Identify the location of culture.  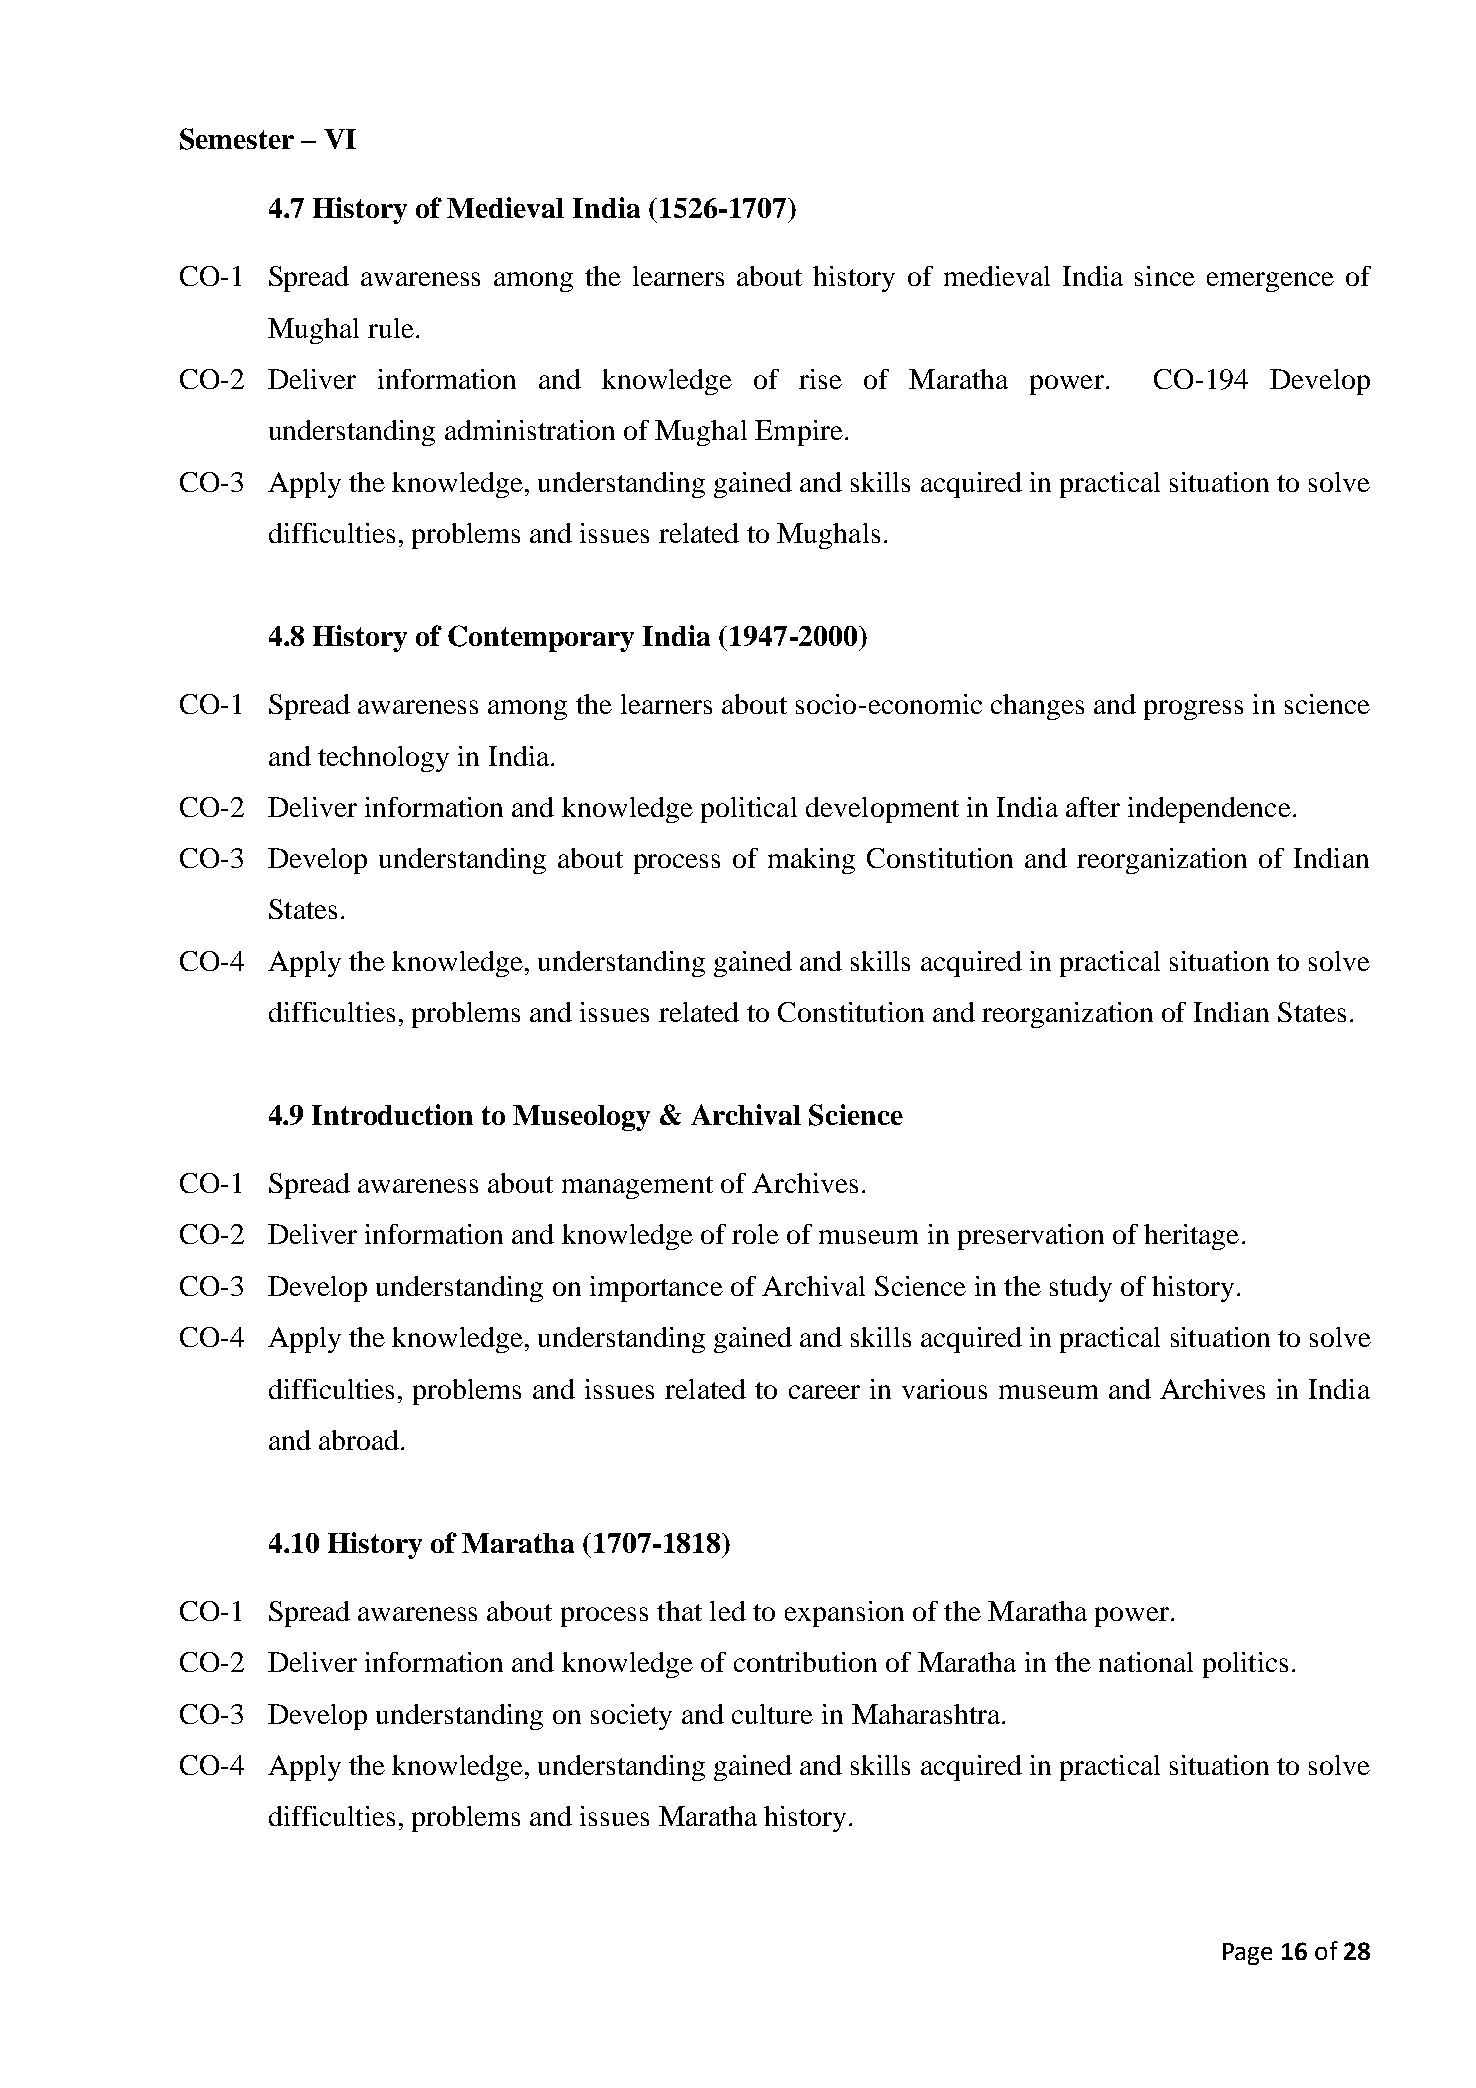
(772, 1714).
